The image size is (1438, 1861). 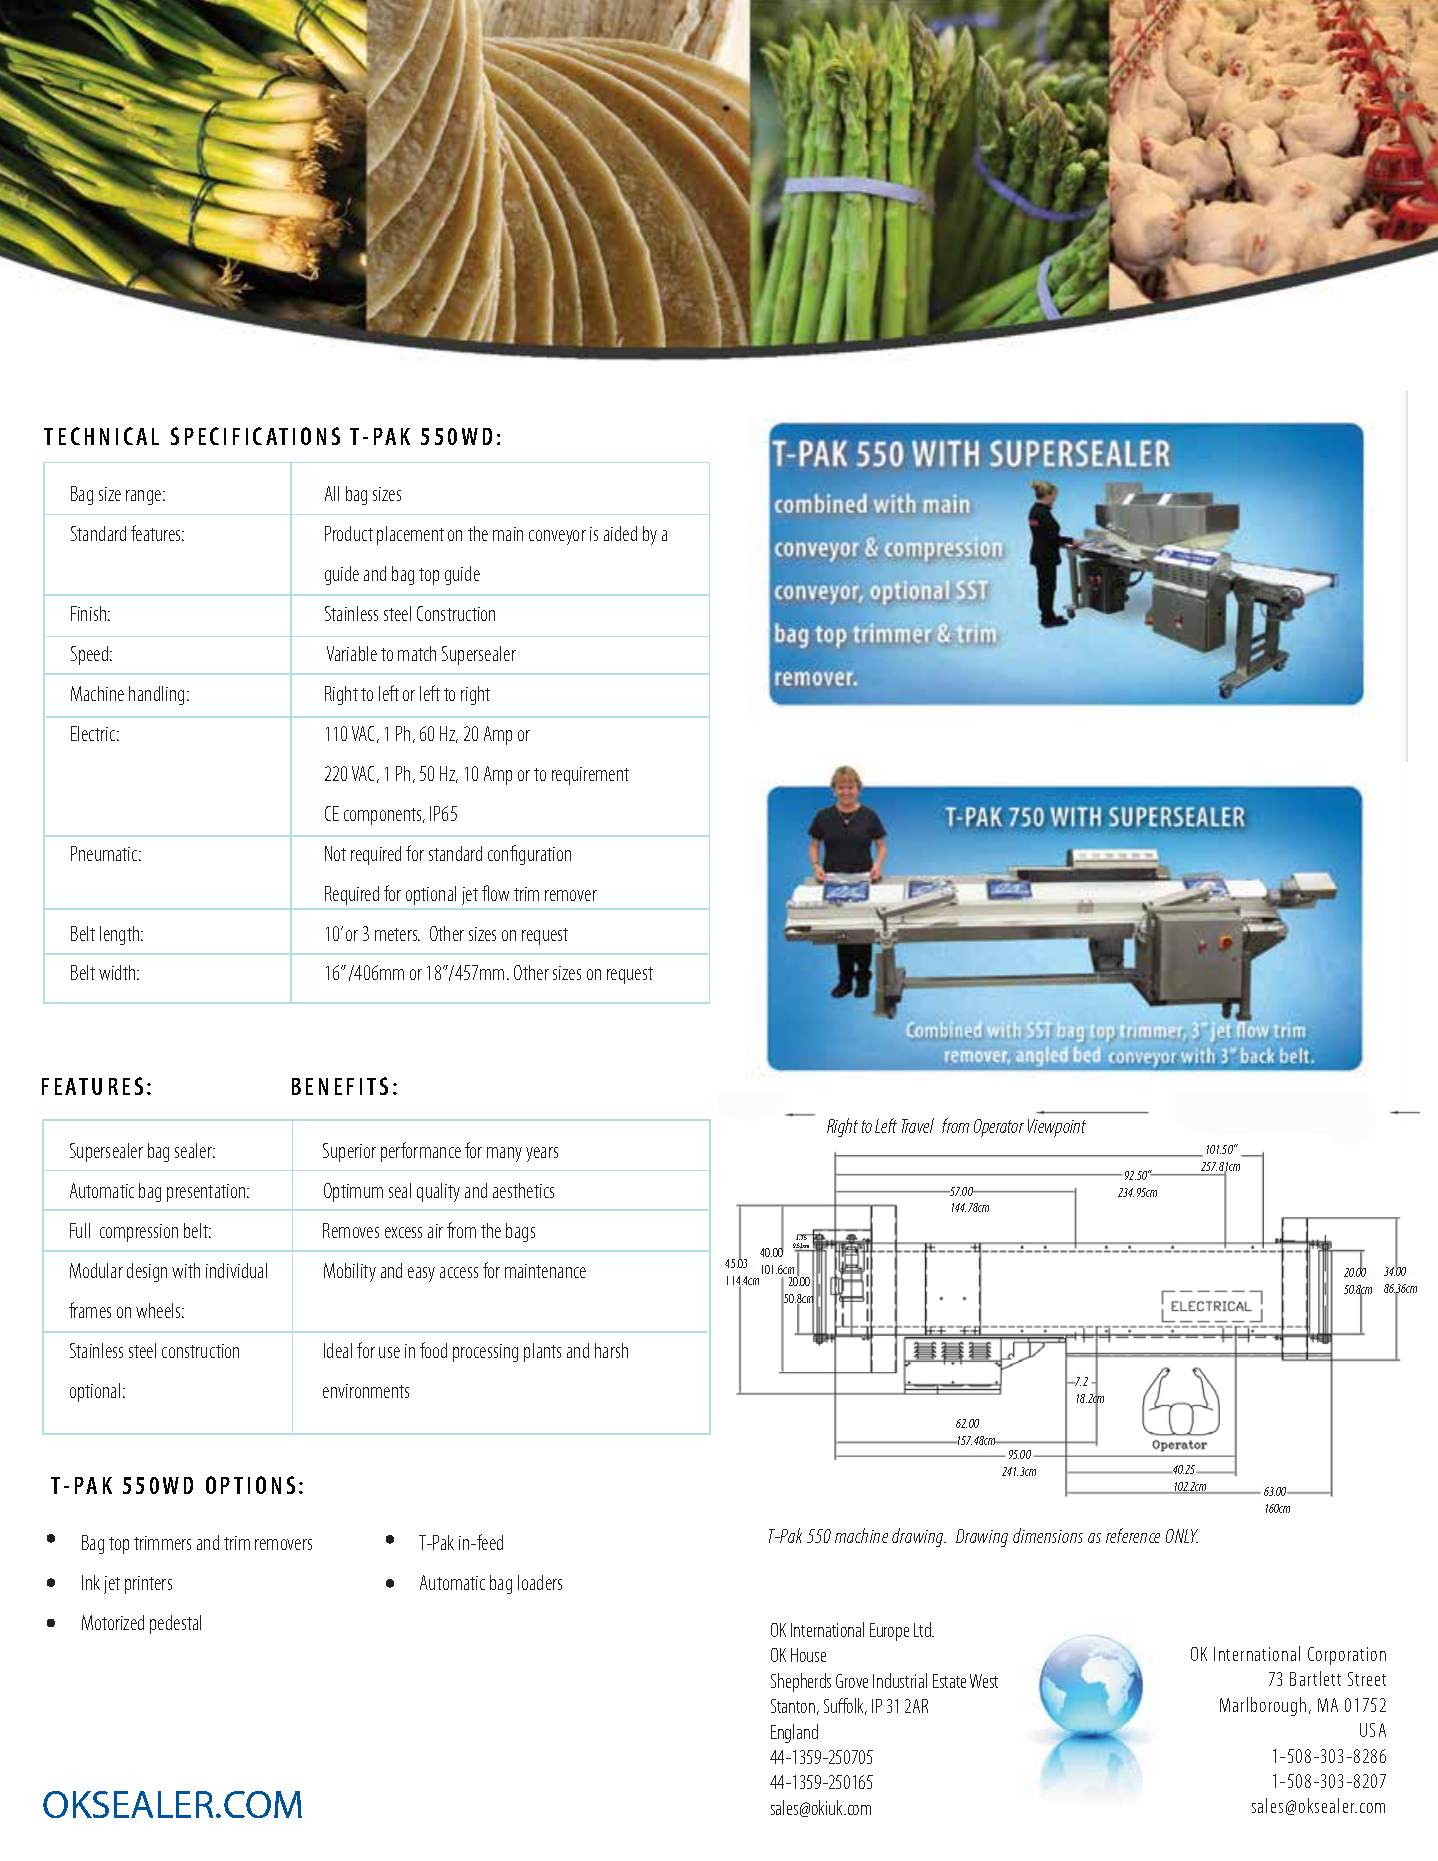 I want to click on Viewpoint, so click(x=1057, y=1128).
